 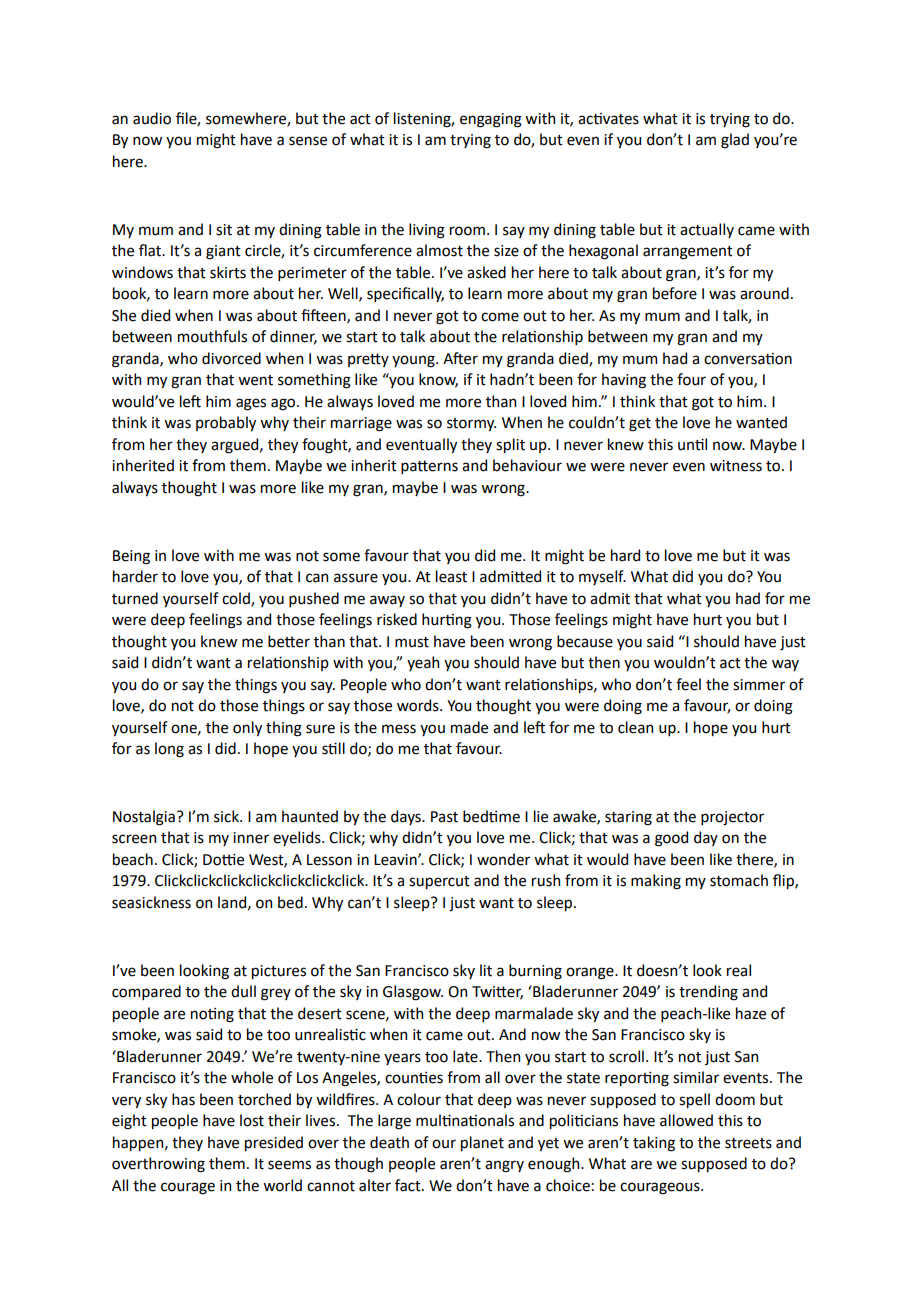 I want to click on engaging, so click(x=491, y=120).
